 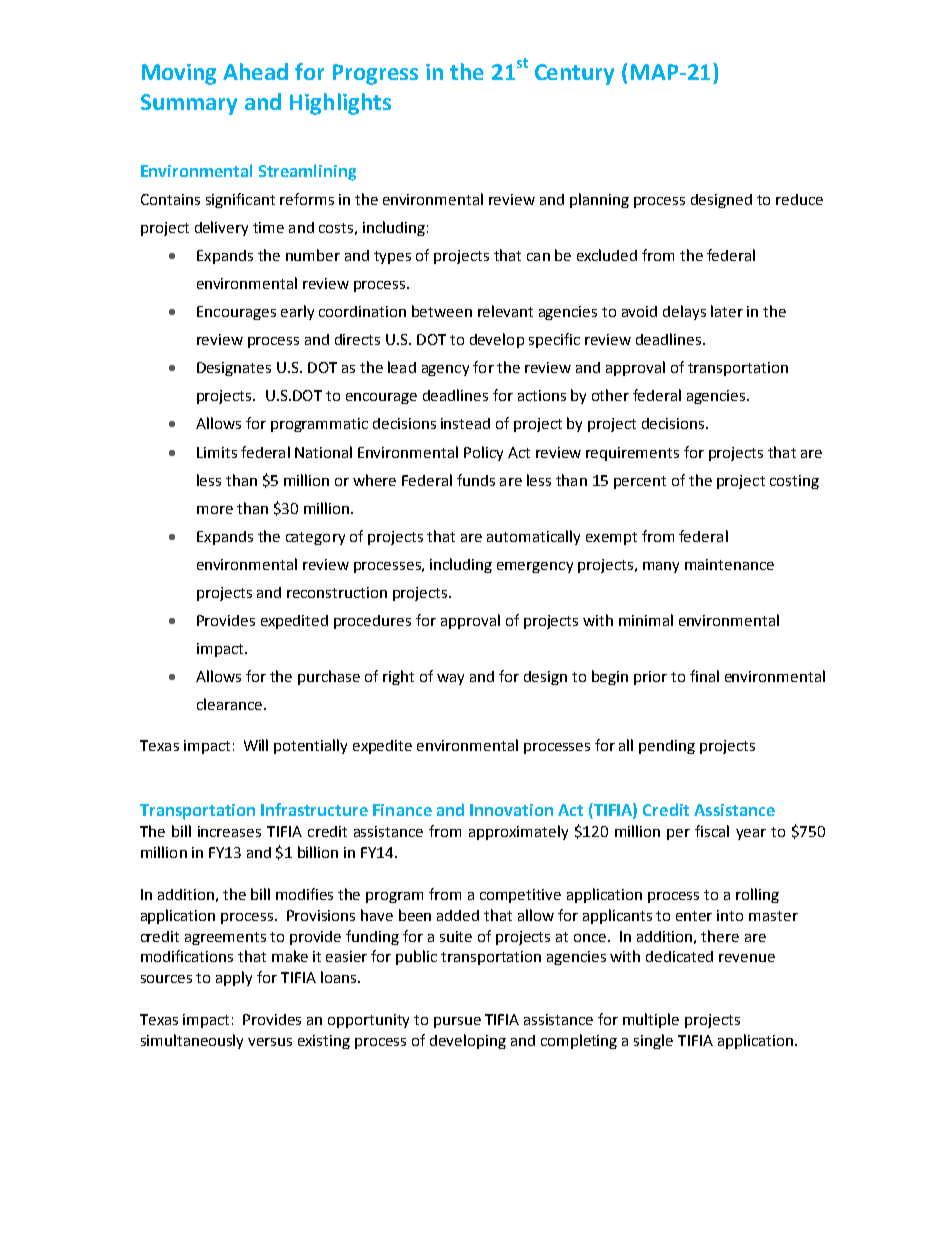 What do you see at coordinates (511, 810) in the screenshot?
I see `Innovation` at bounding box center [511, 810].
